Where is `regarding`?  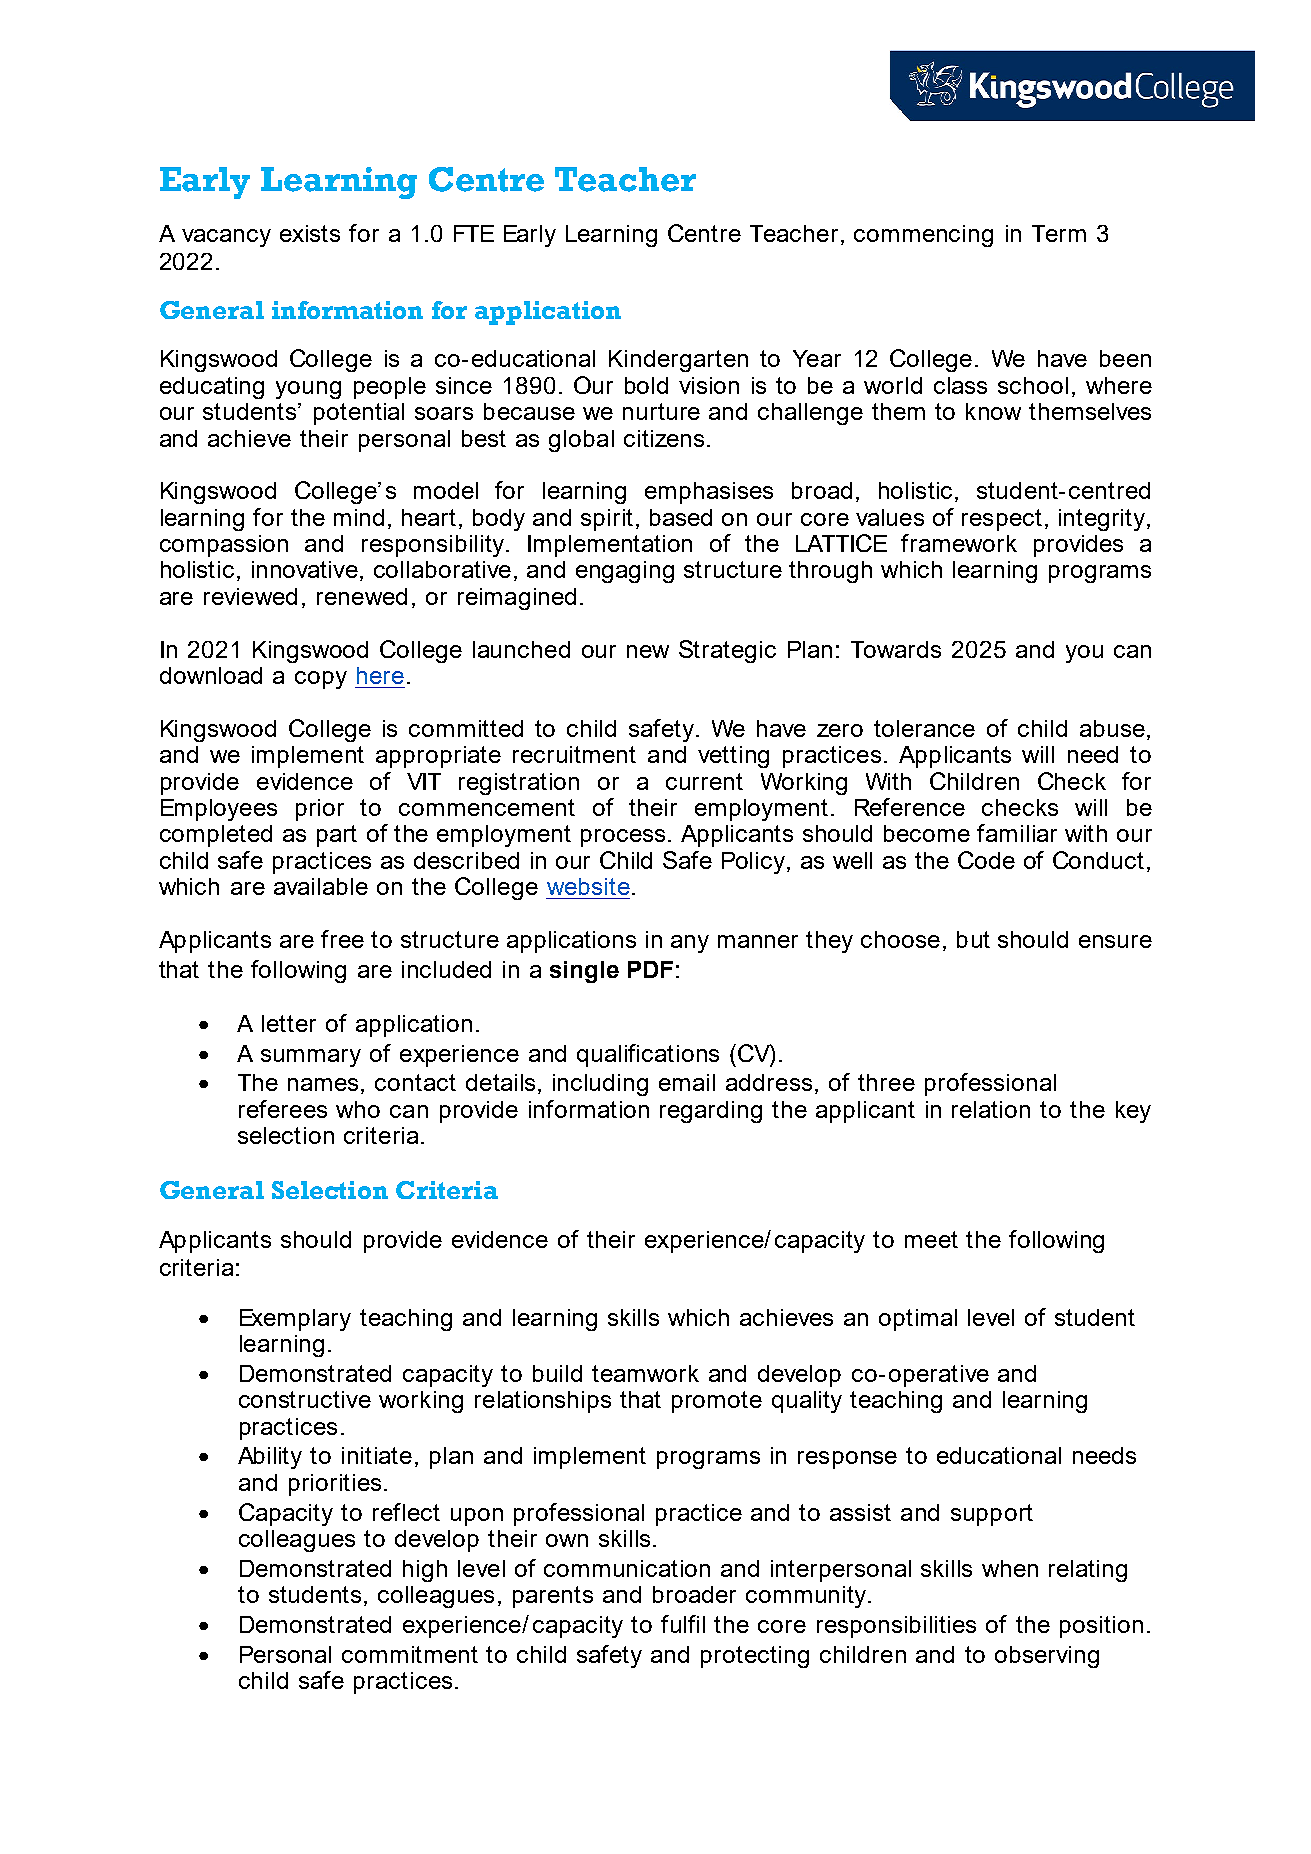
regarding is located at coordinates (711, 1112).
